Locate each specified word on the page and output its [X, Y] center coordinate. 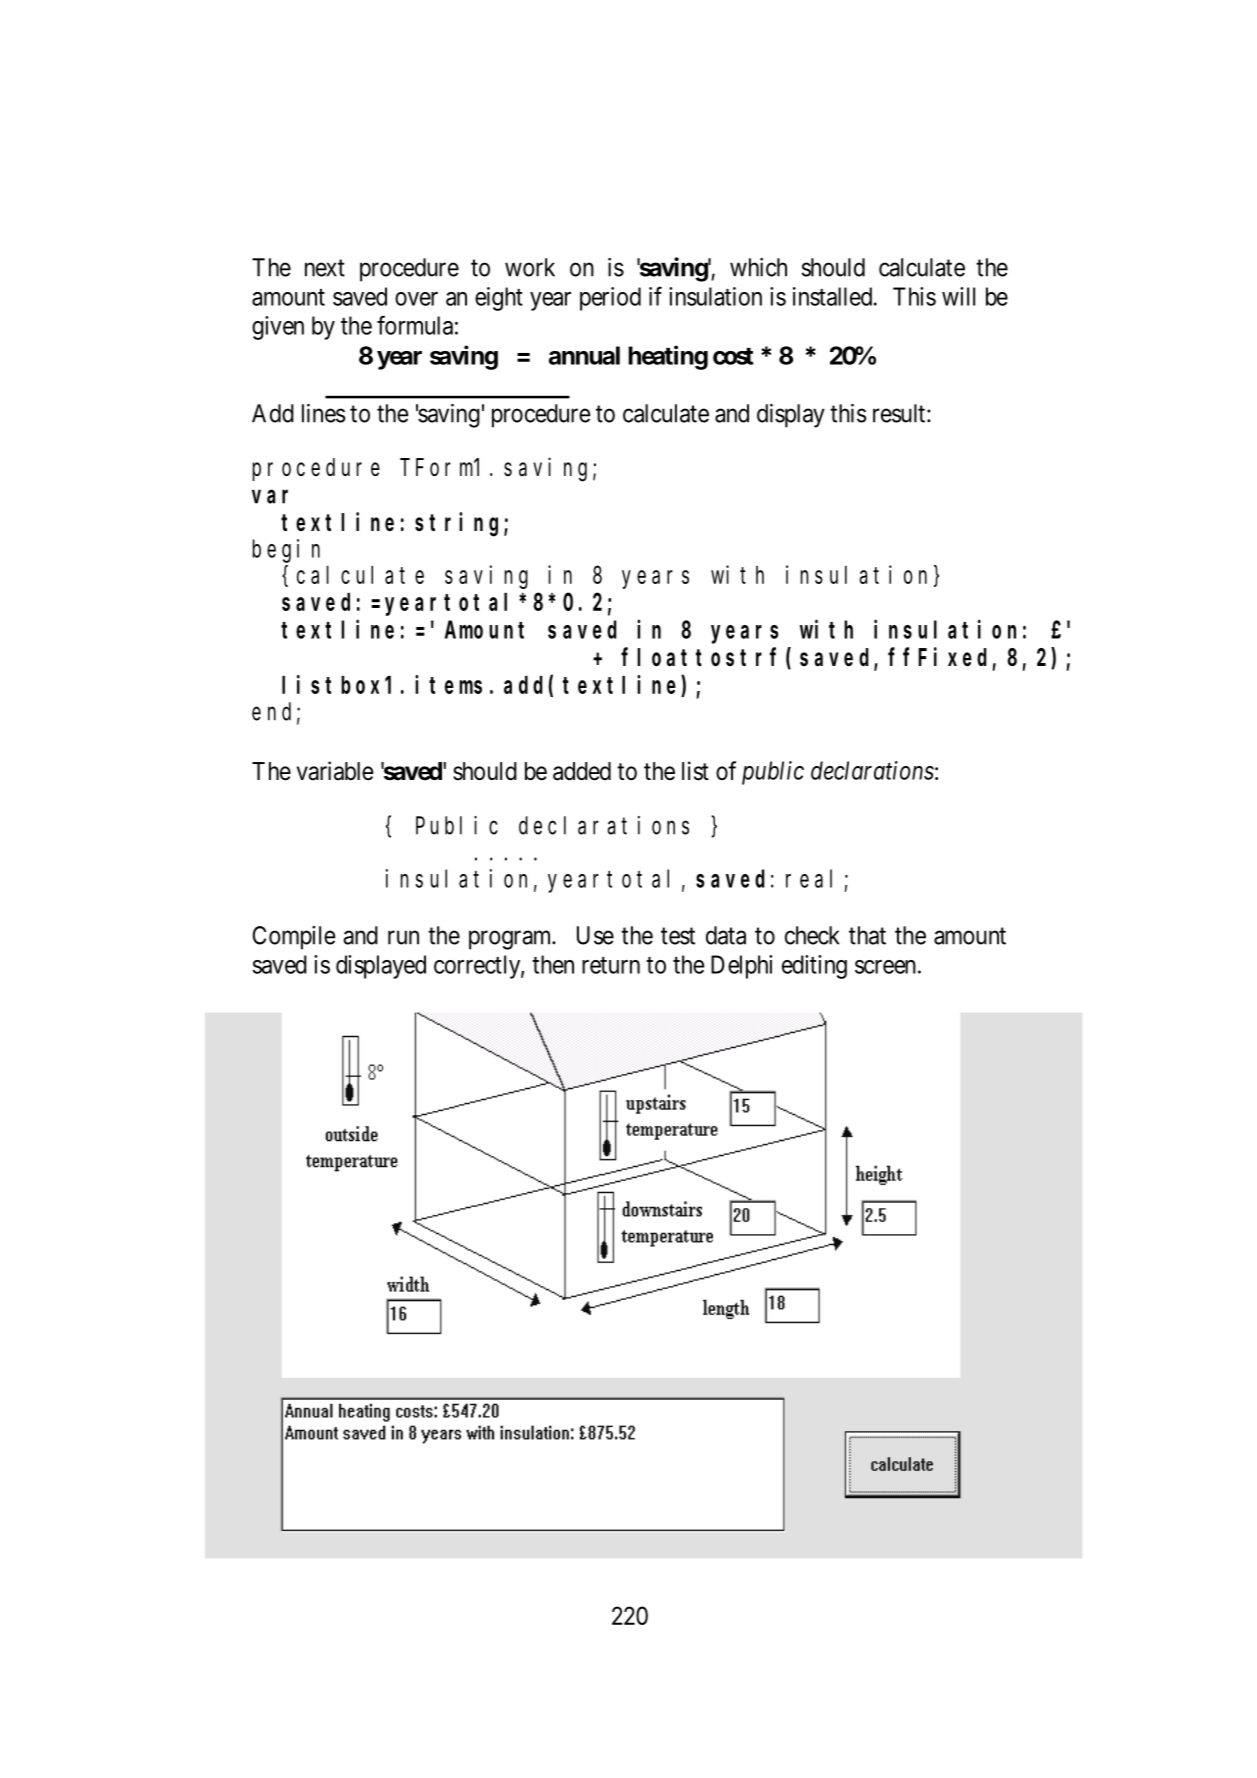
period [610, 299]
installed [832, 296]
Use [595, 935]
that [867, 935]
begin [286, 551]
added [582, 771]
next [325, 268]
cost [733, 356]
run [403, 937]
